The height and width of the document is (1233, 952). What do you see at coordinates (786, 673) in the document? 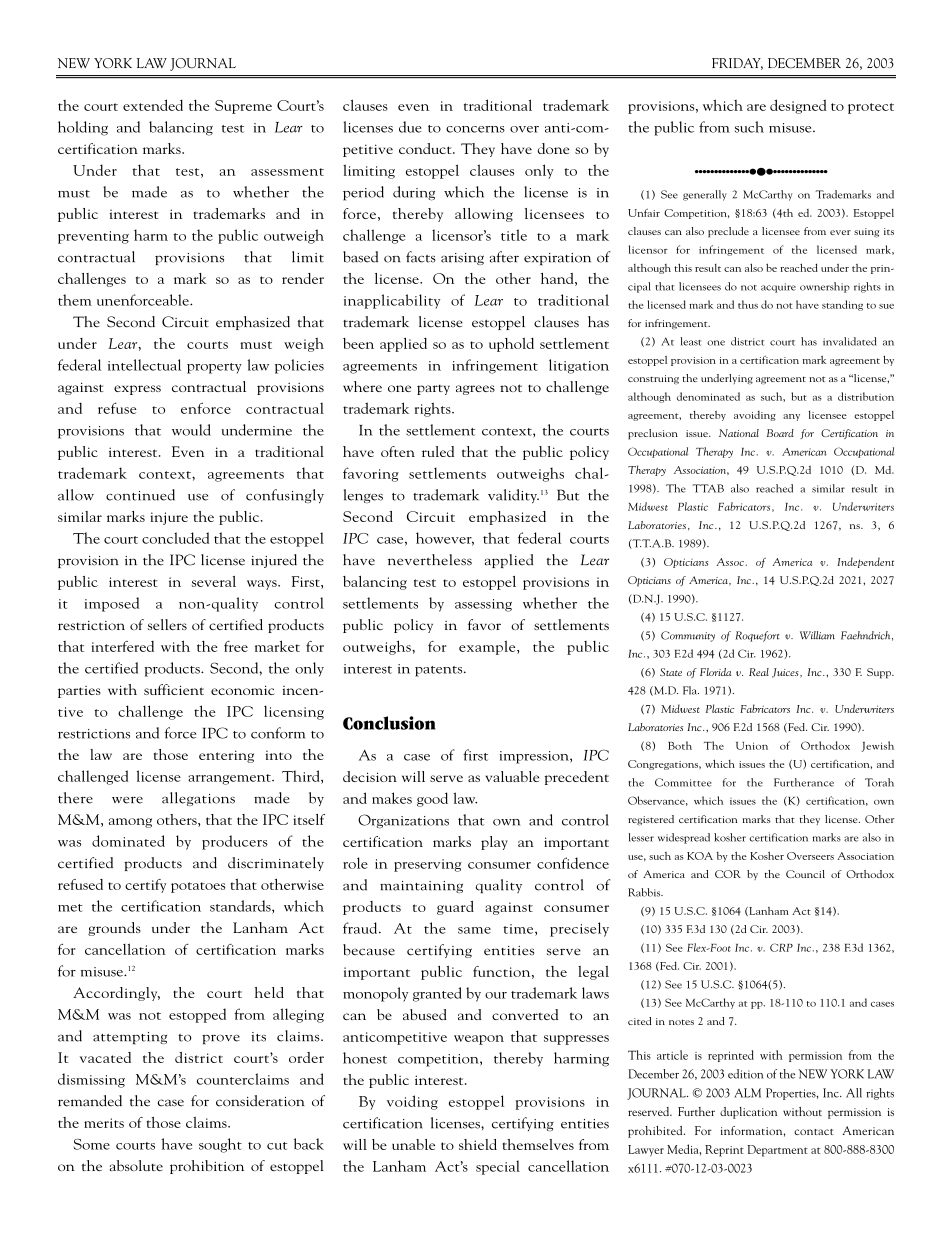
I see `Juices` at bounding box center [786, 673].
